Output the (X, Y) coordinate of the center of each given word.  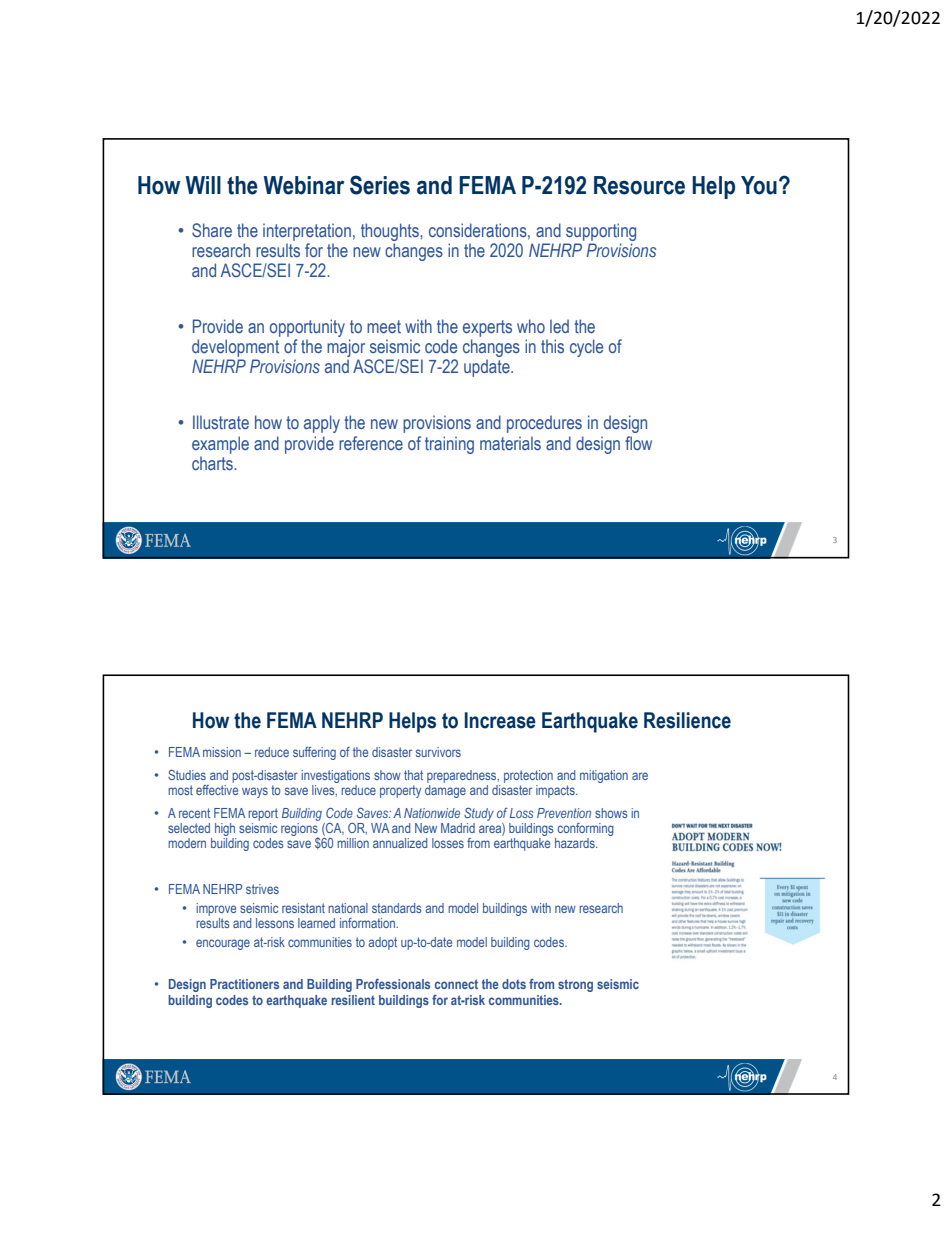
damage (445, 791)
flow (638, 443)
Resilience (687, 720)
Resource (639, 185)
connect (456, 984)
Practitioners (244, 984)
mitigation (604, 776)
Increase (500, 720)
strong (575, 985)
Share (212, 230)
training (449, 445)
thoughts (391, 232)
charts (213, 463)
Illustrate (221, 422)
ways (255, 792)
